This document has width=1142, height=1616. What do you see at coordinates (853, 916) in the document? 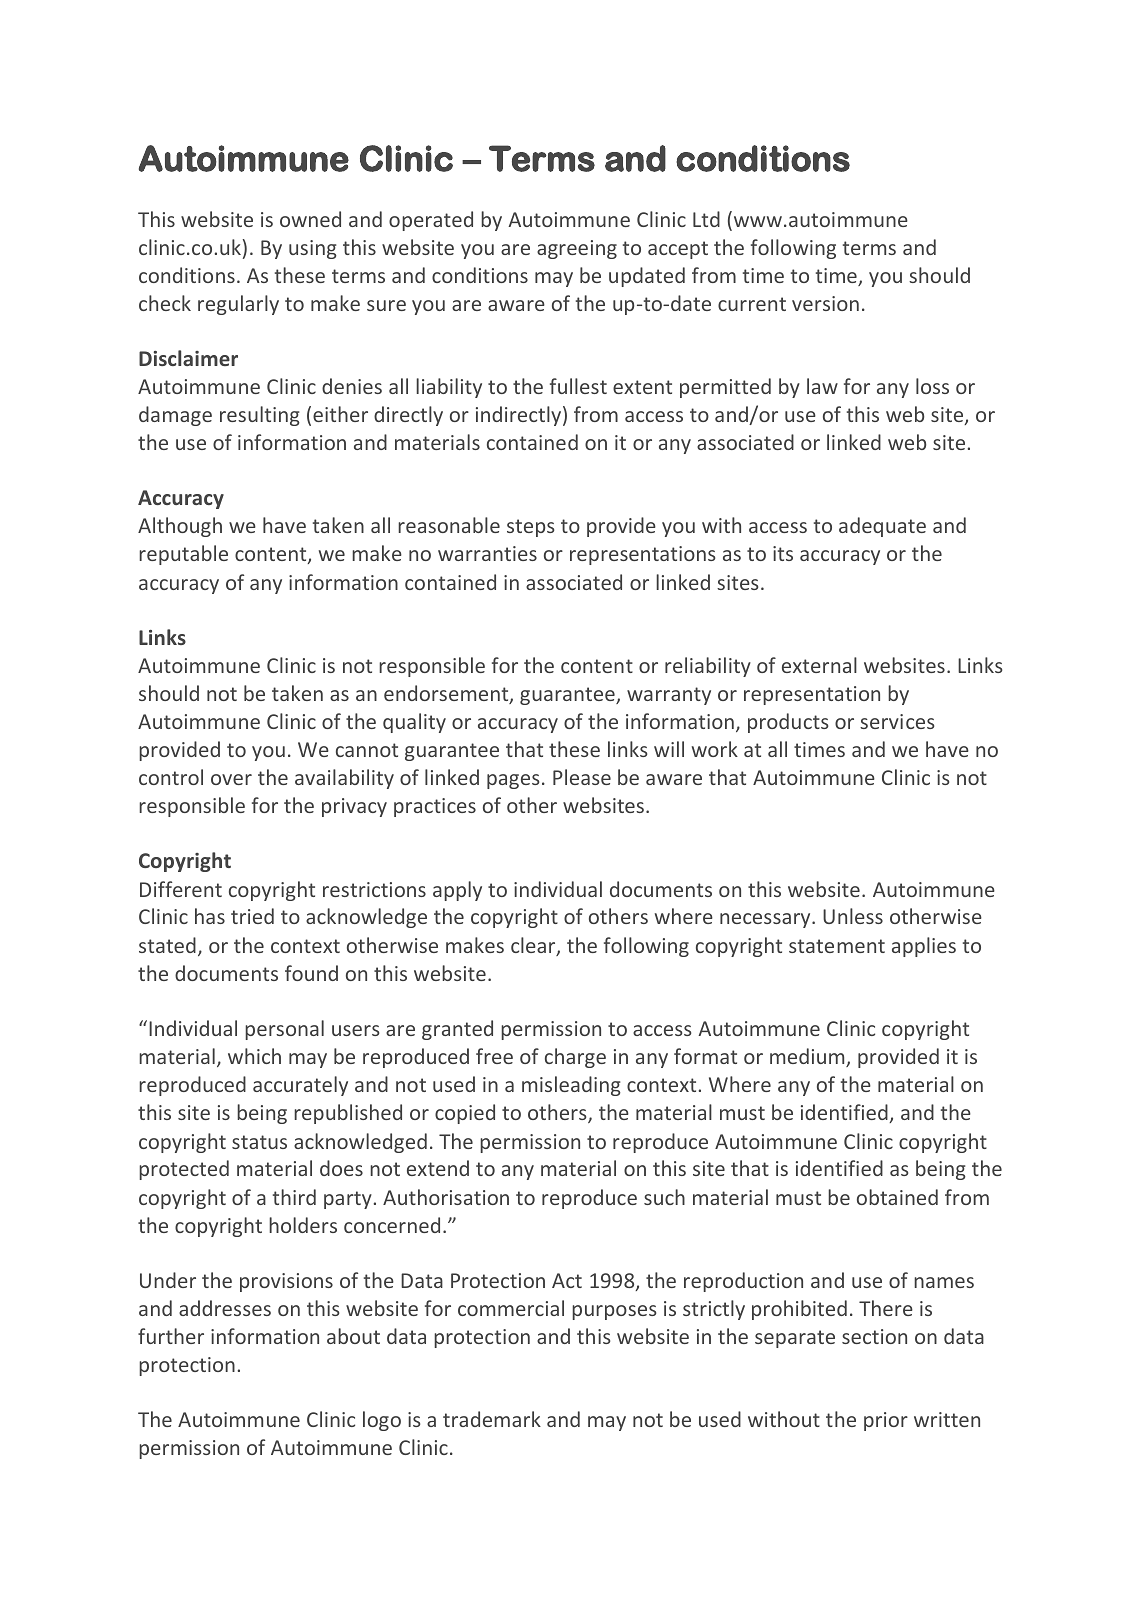
I see `Unless` at bounding box center [853, 916].
